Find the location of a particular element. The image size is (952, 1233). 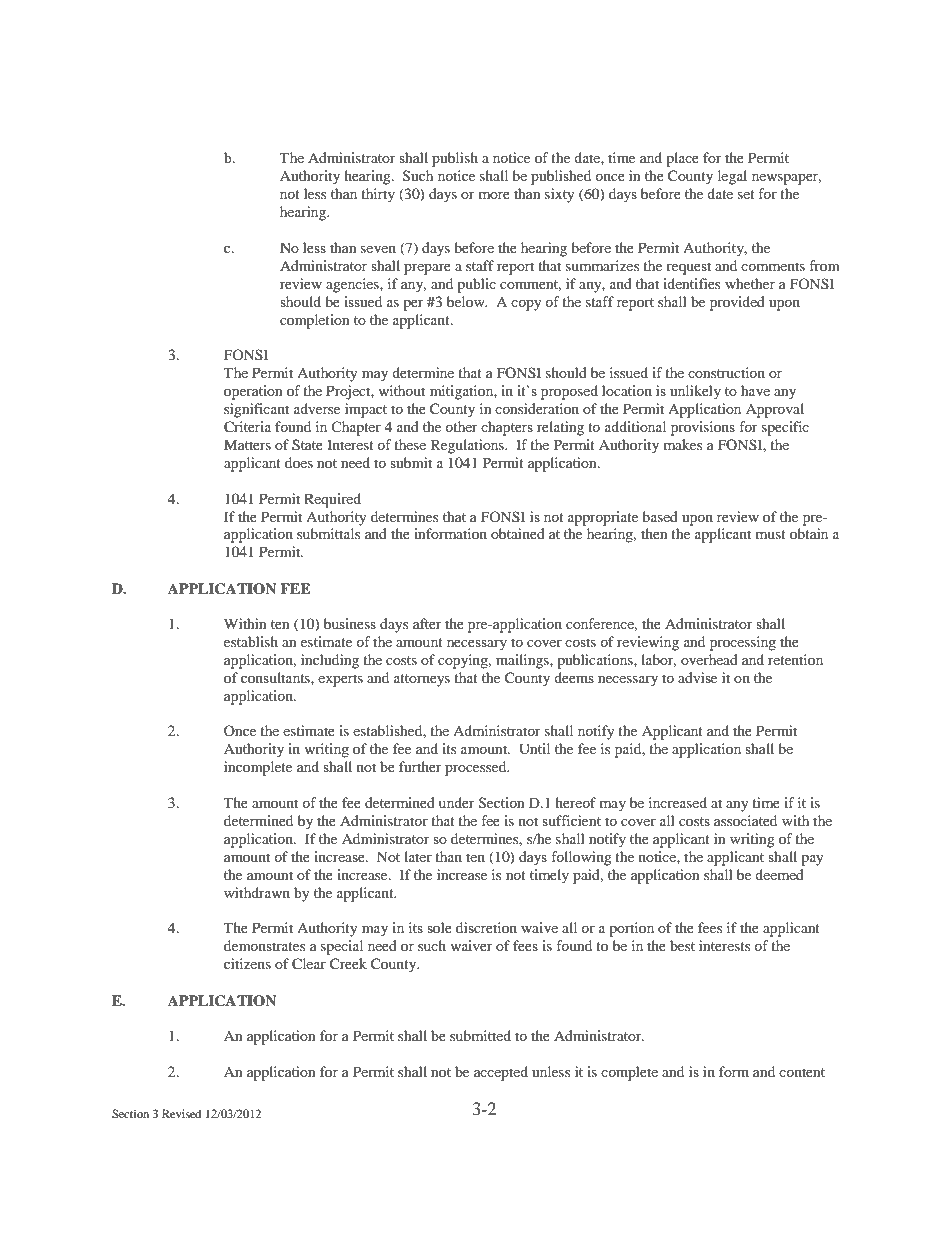

deemed is located at coordinates (779, 874).
